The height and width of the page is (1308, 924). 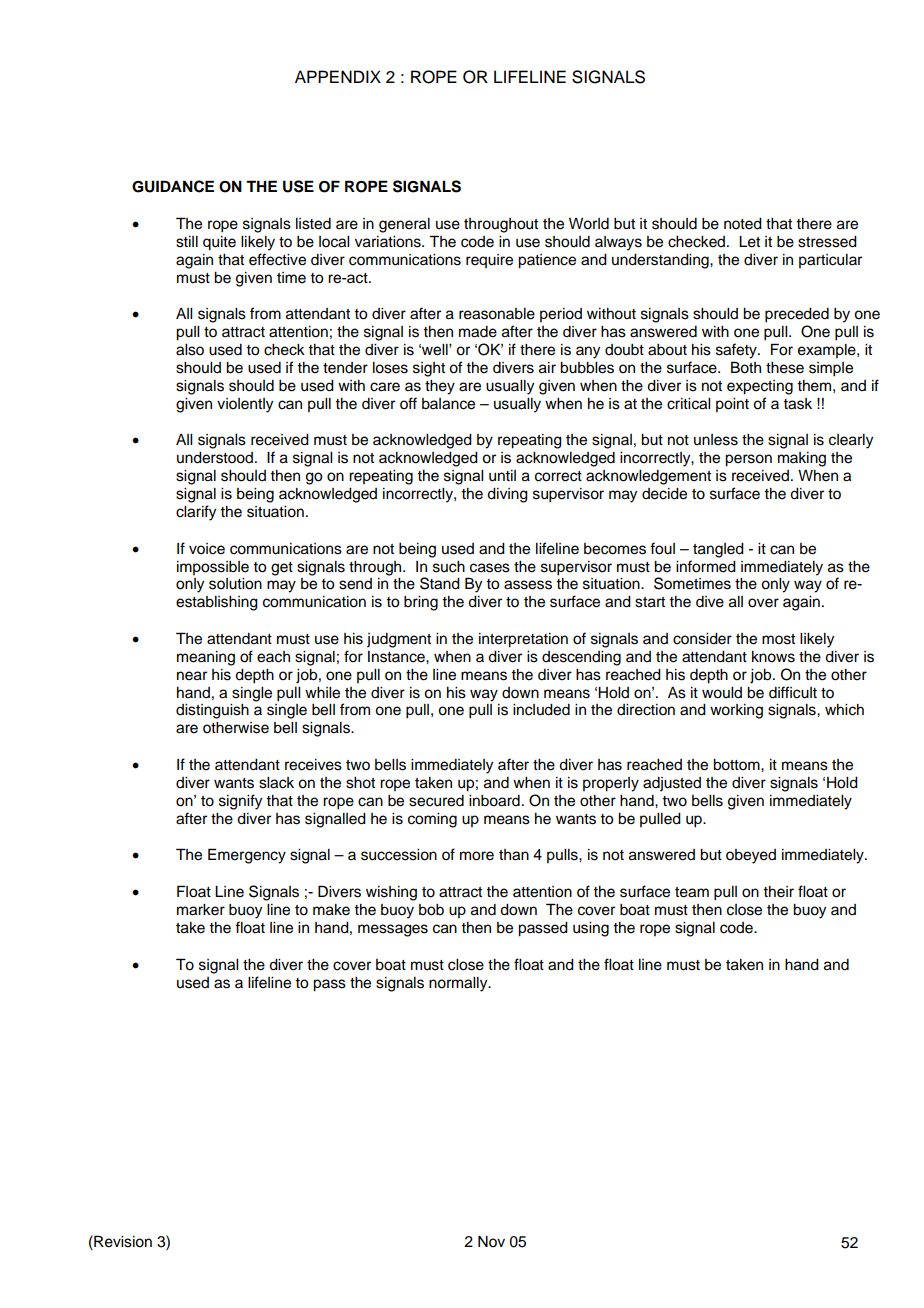 What do you see at coordinates (459, 984) in the page?
I see `normally` at bounding box center [459, 984].
